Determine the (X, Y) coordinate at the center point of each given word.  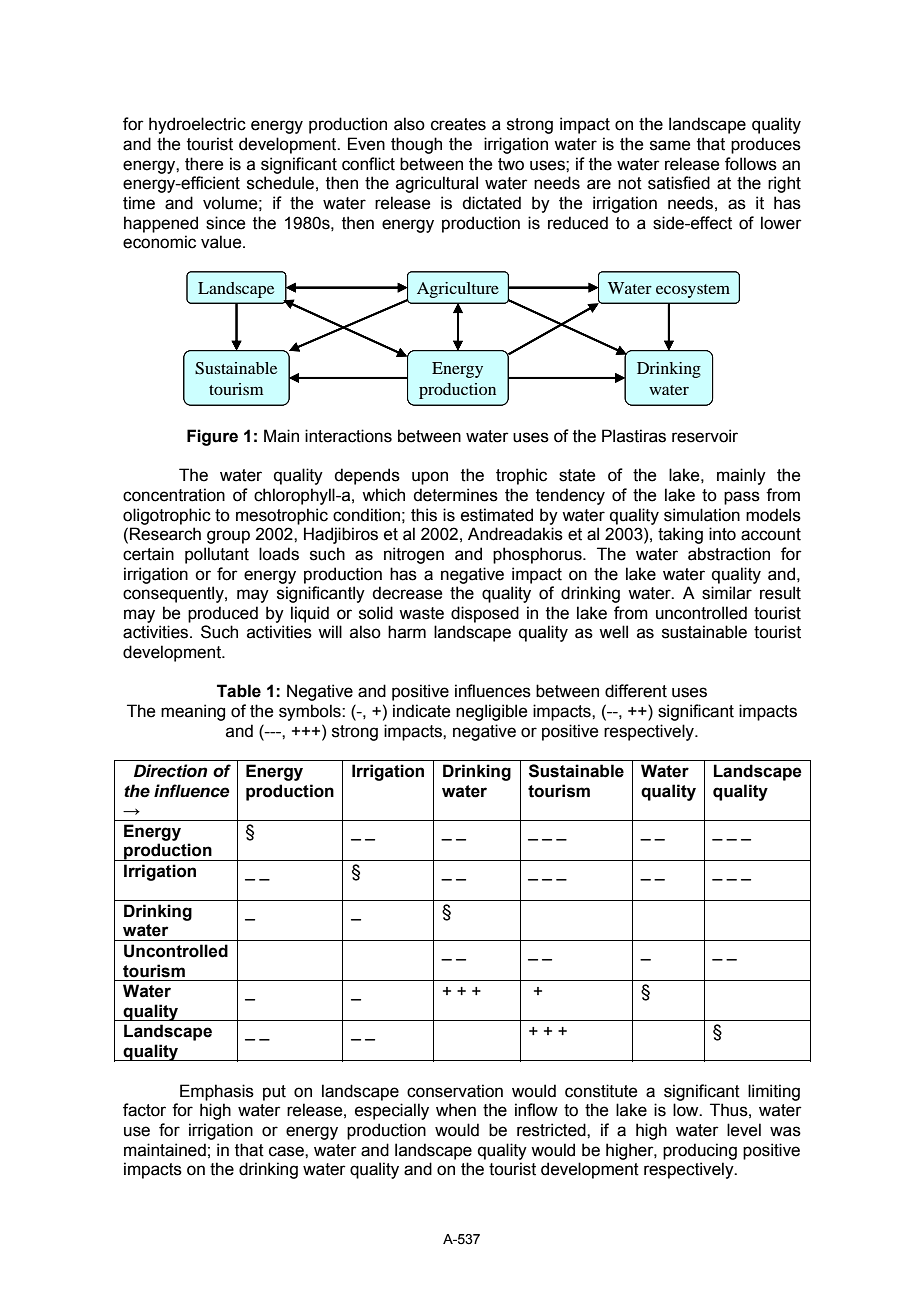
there (204, 164)
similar (727, 593)
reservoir (705, 436)
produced (223, 614)
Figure (212, 437)
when (456, 1110)
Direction (170, 771)
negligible (491, 712)
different (636, 691)
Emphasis (217, 1092)
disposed (485, 614)
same (670, 145)
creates (458, 124)
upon (430, 478)
